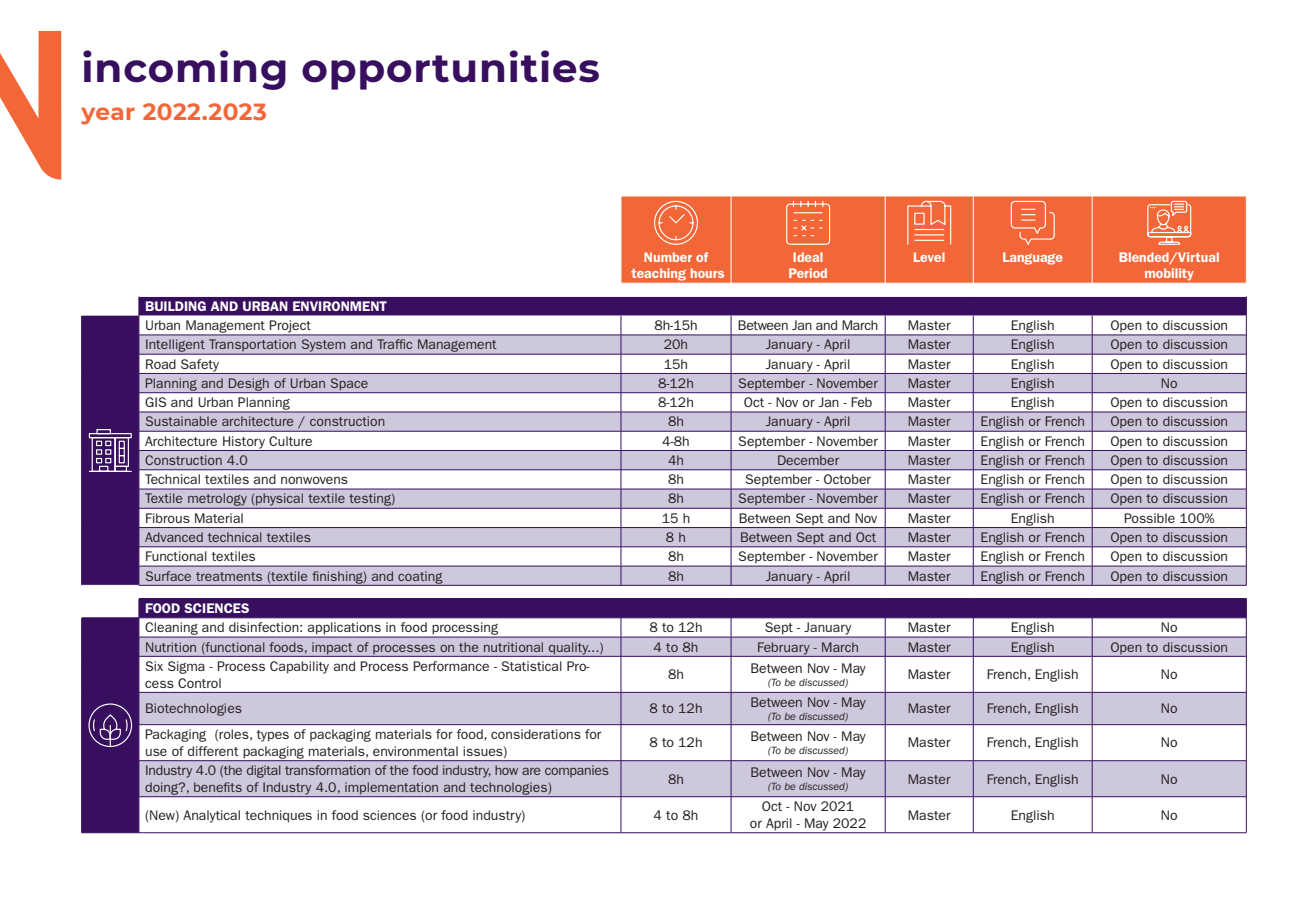 This screenshot has width=1308, height=924. What do you see at coordinates (1149, 518) in the screenshot?
I see `Possible` at bounding box center [1149, 518].
